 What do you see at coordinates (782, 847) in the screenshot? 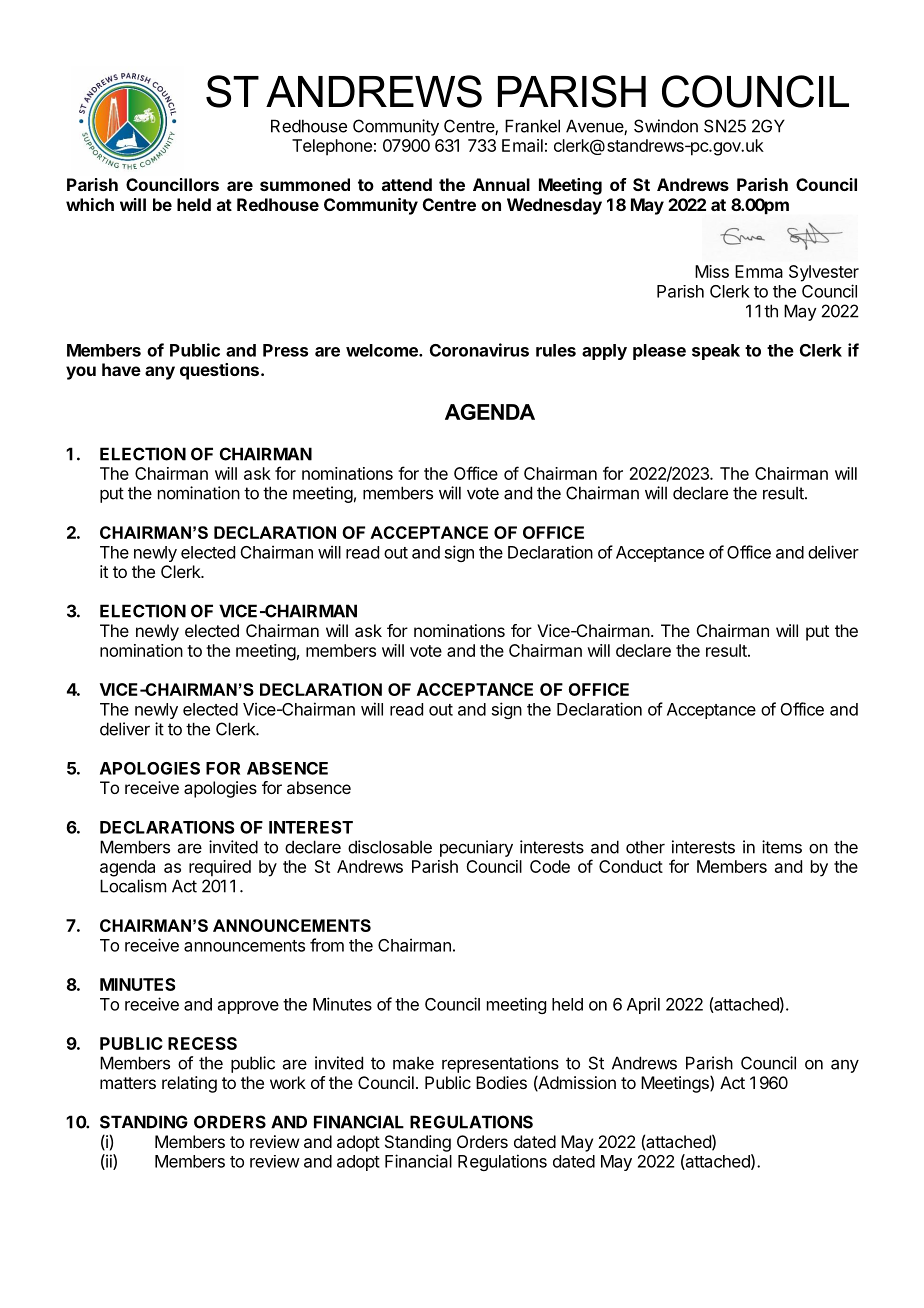
I see `items` at bounding box center [782, 847].
